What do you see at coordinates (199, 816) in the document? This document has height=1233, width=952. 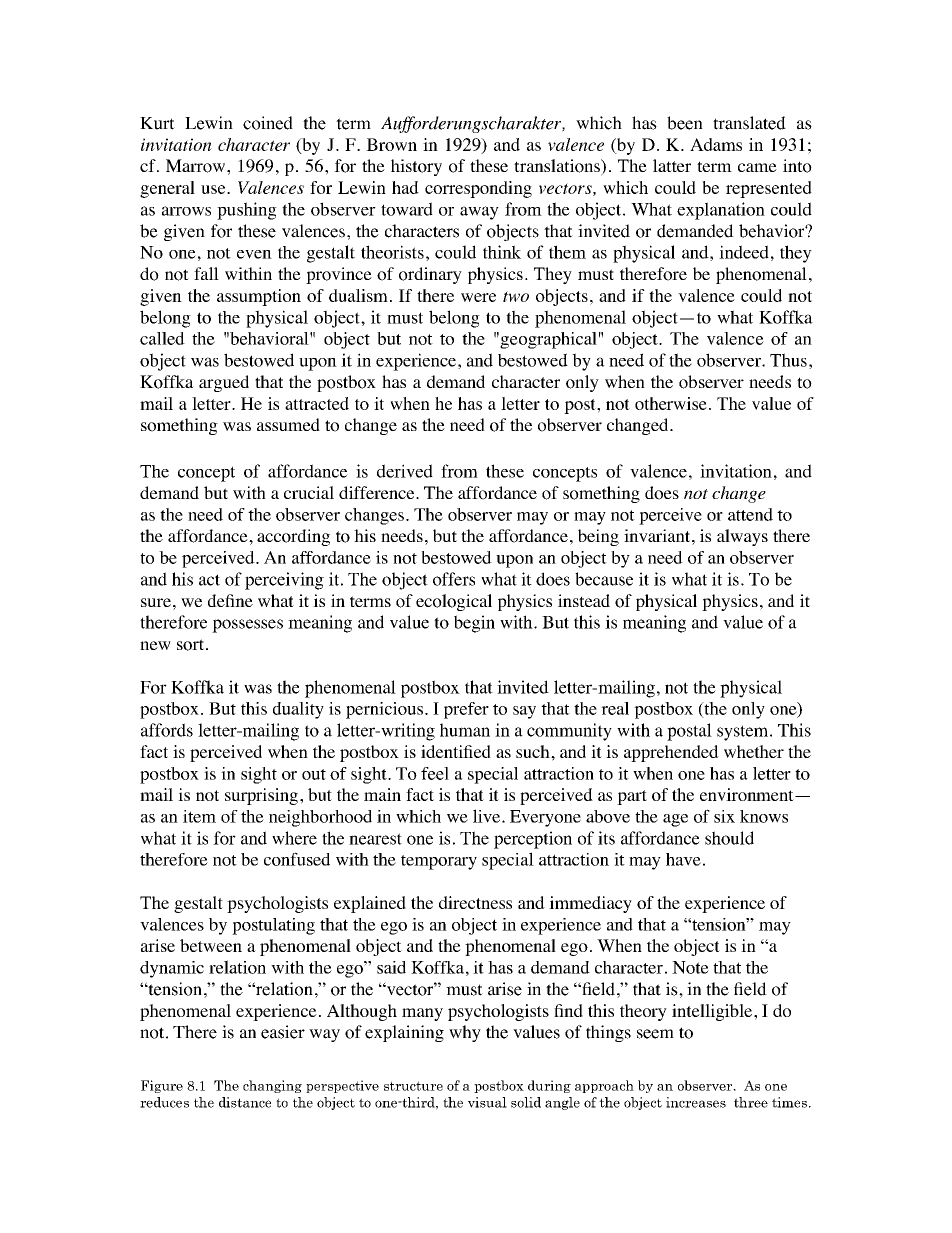 I see `item` at bounding box center [199, 816].
